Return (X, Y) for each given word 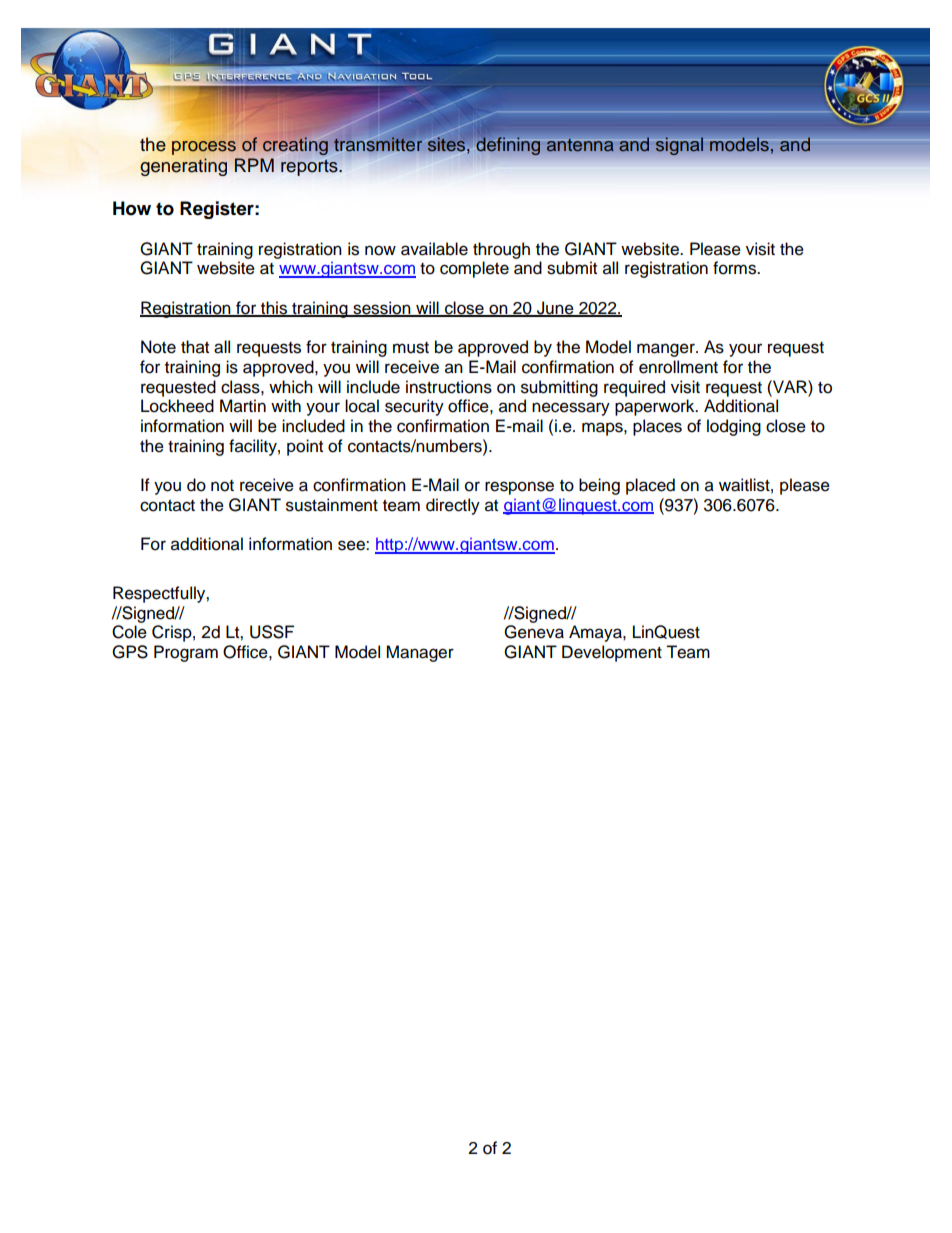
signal (679, 146)
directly (453, 506)
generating (183, 166)
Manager (420, 653)
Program (186, 653)
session (382, 309)
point (305, 447)
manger (667, 350)
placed (650, 486)
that (195, 347)
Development (612, 653)
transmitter (378, 144)
